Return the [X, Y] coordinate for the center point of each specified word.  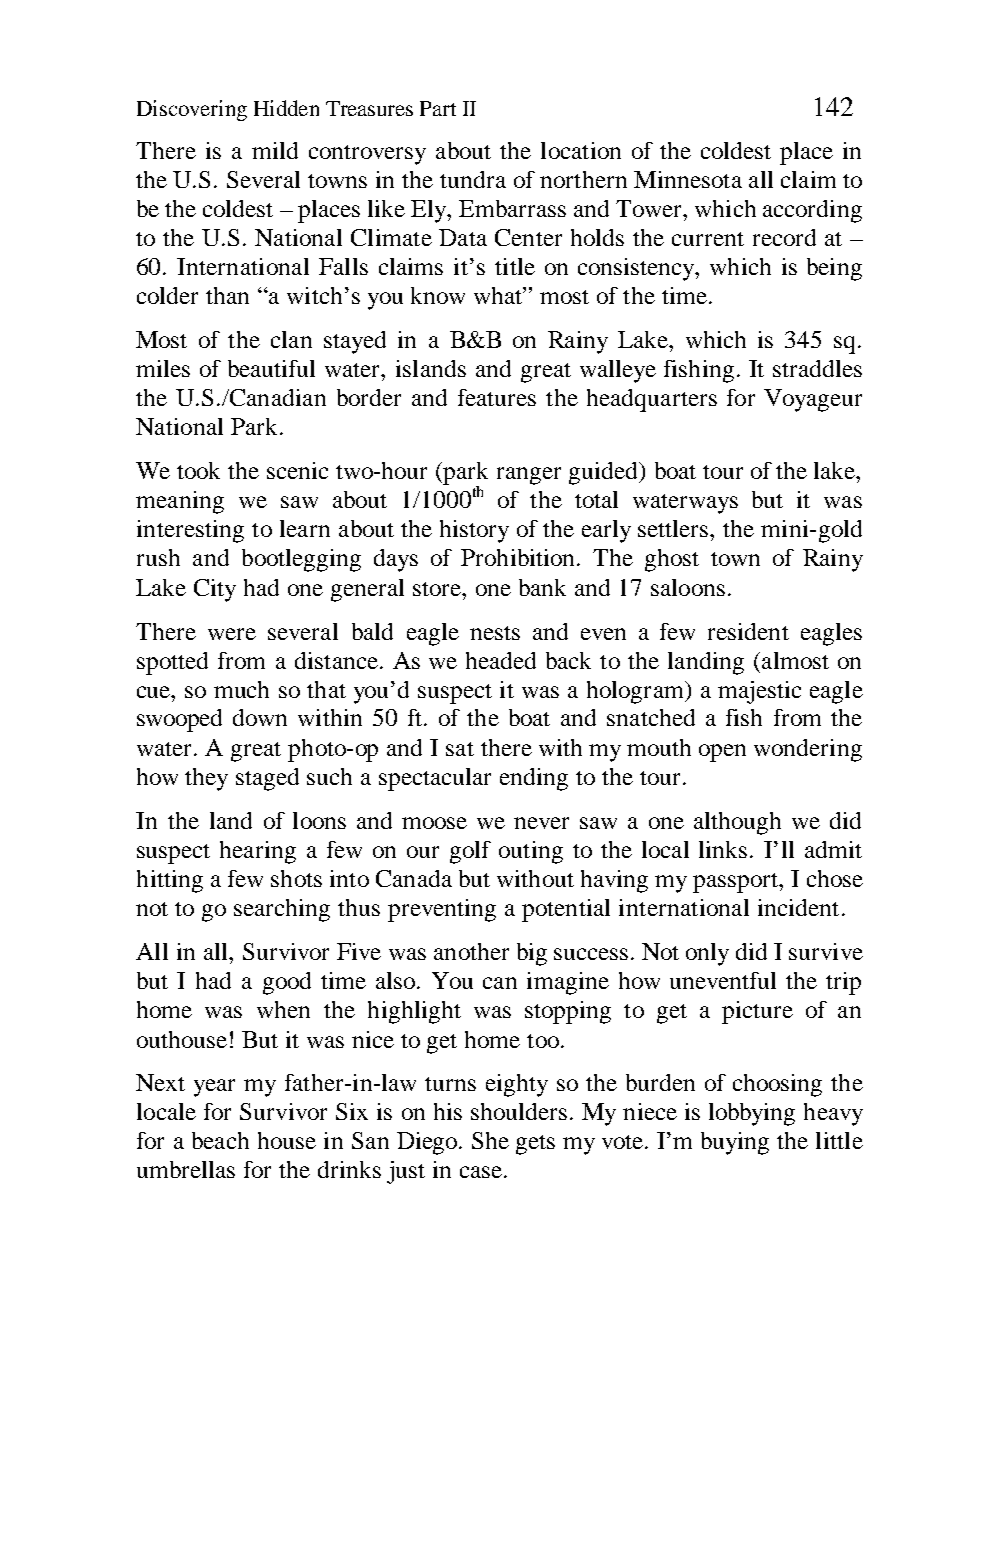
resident [748, 631]
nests [495, 633]
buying [735, 1143]
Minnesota [688, 179]
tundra [473, 179]
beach [220, 1140]
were [232, 634]
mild [275, 150]
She [490, 1140]
